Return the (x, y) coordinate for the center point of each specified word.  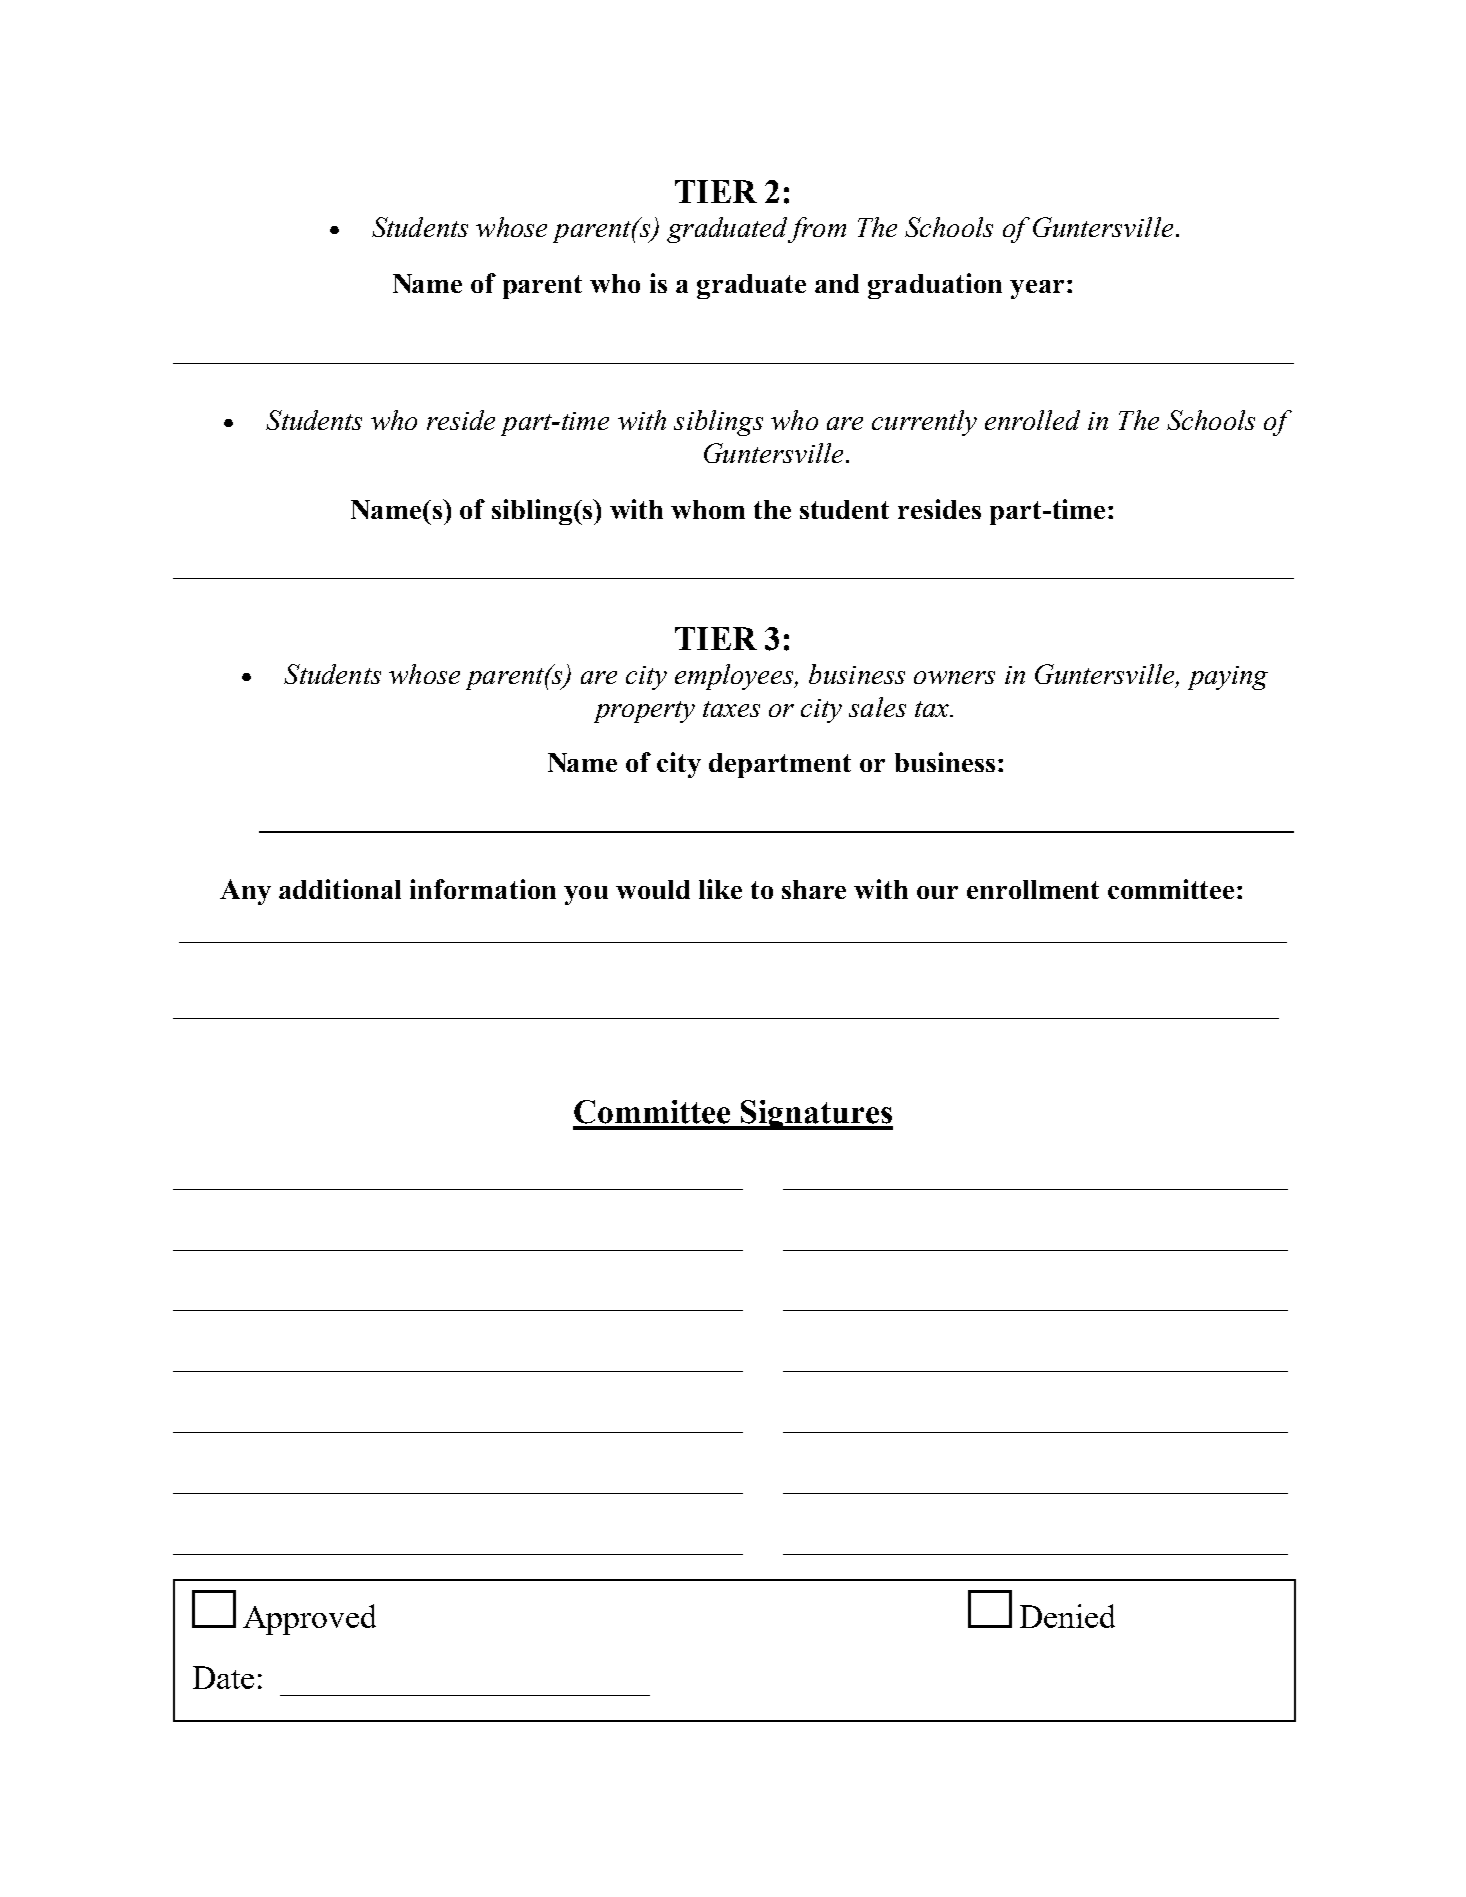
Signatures (816, 1115)
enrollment (1033, 889)
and (837, 283)
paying (1228, 678)
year (1037, 289)
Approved (309, 1619)
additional (340, 889)
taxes (731, 709)
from (817, 230)
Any (245, 892)
